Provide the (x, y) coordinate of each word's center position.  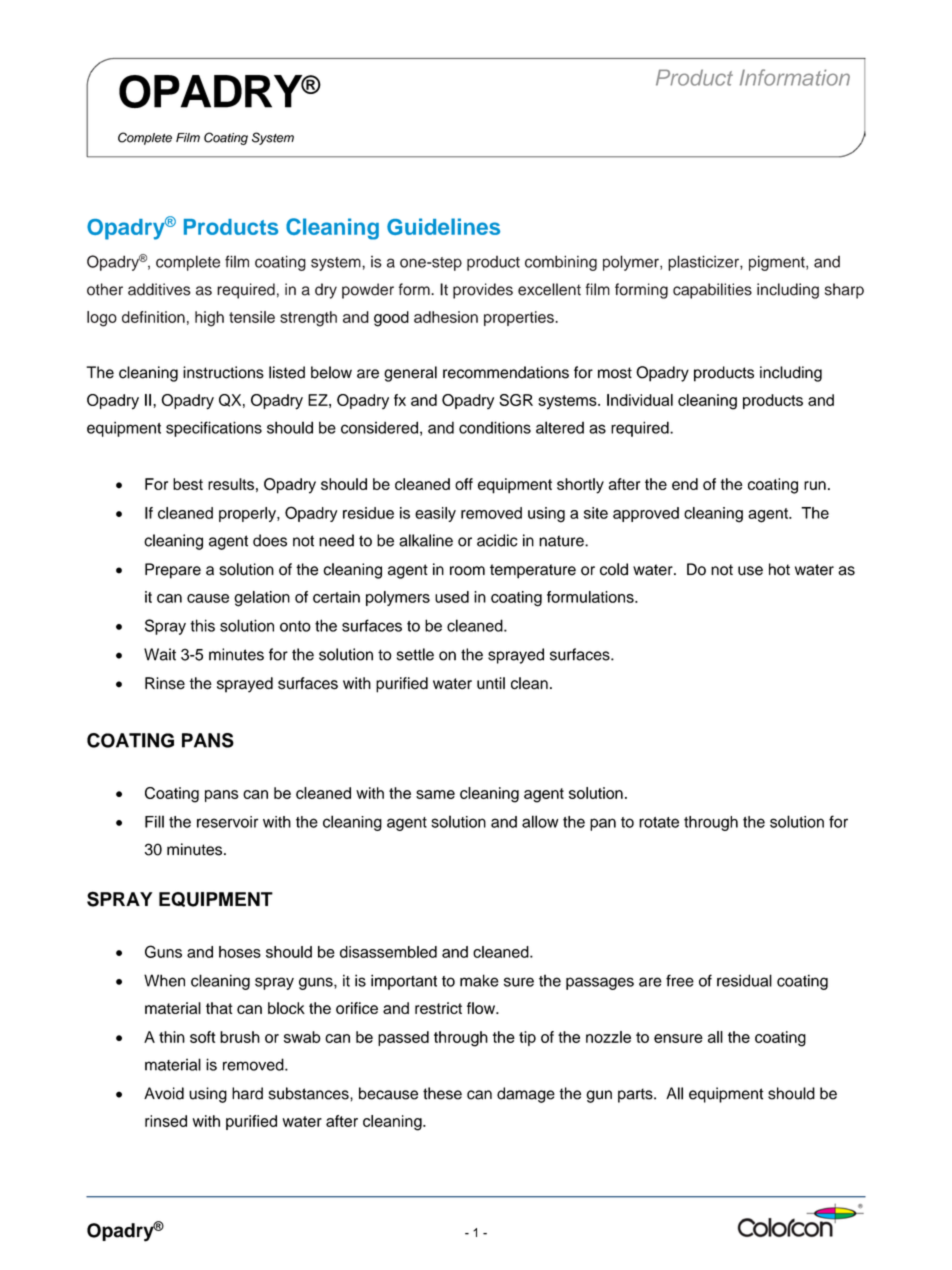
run (815, 485)
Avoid (164, 1093)
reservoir (227, 822)
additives (159, 289)
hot (779, 569)
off (464, 484)
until (491, 683)
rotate (659, 822)
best (188, 484)
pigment (778, 263)
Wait (160, 654)
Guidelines (443, 226)
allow (540, 821)
